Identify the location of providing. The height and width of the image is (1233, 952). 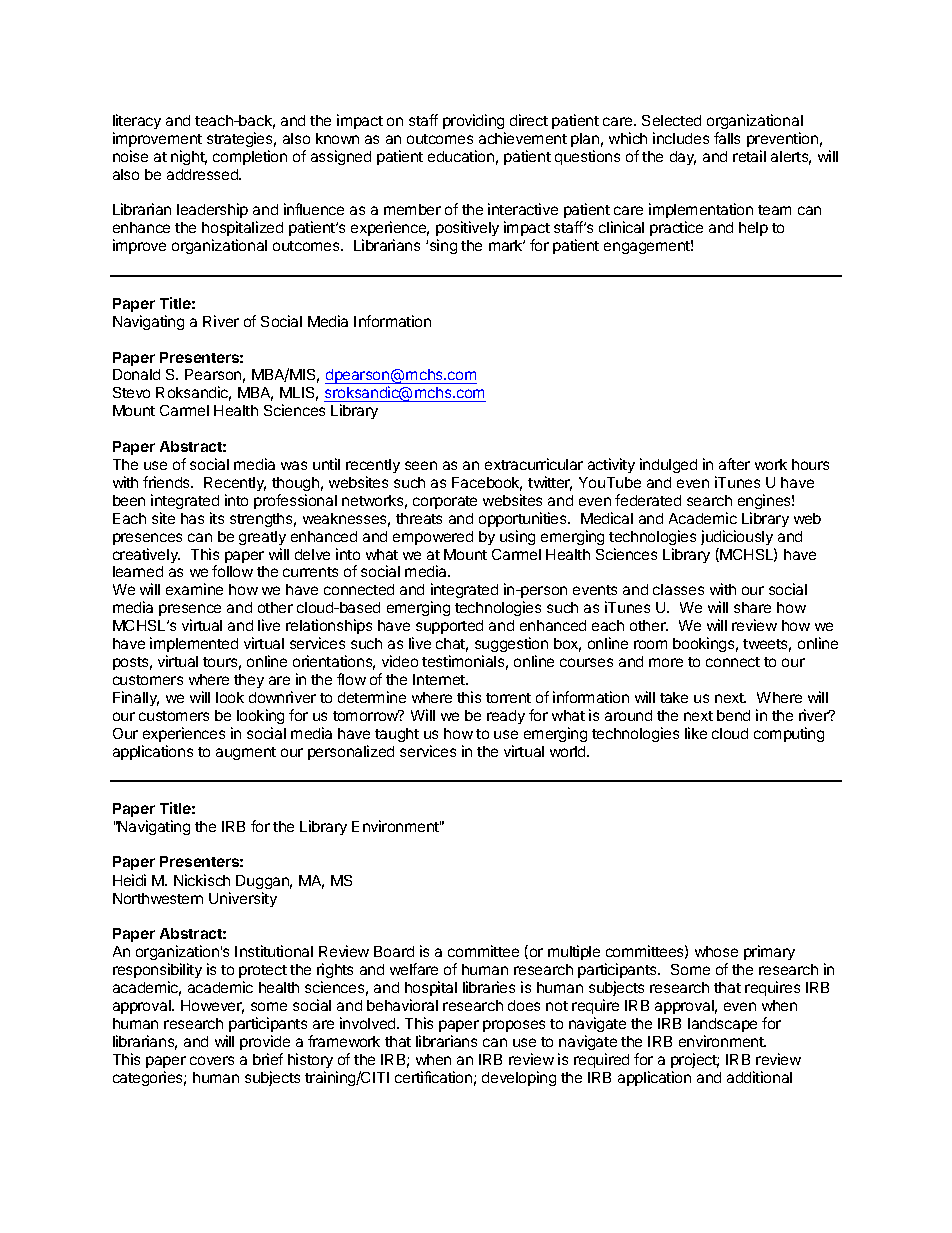
(473, 121).
